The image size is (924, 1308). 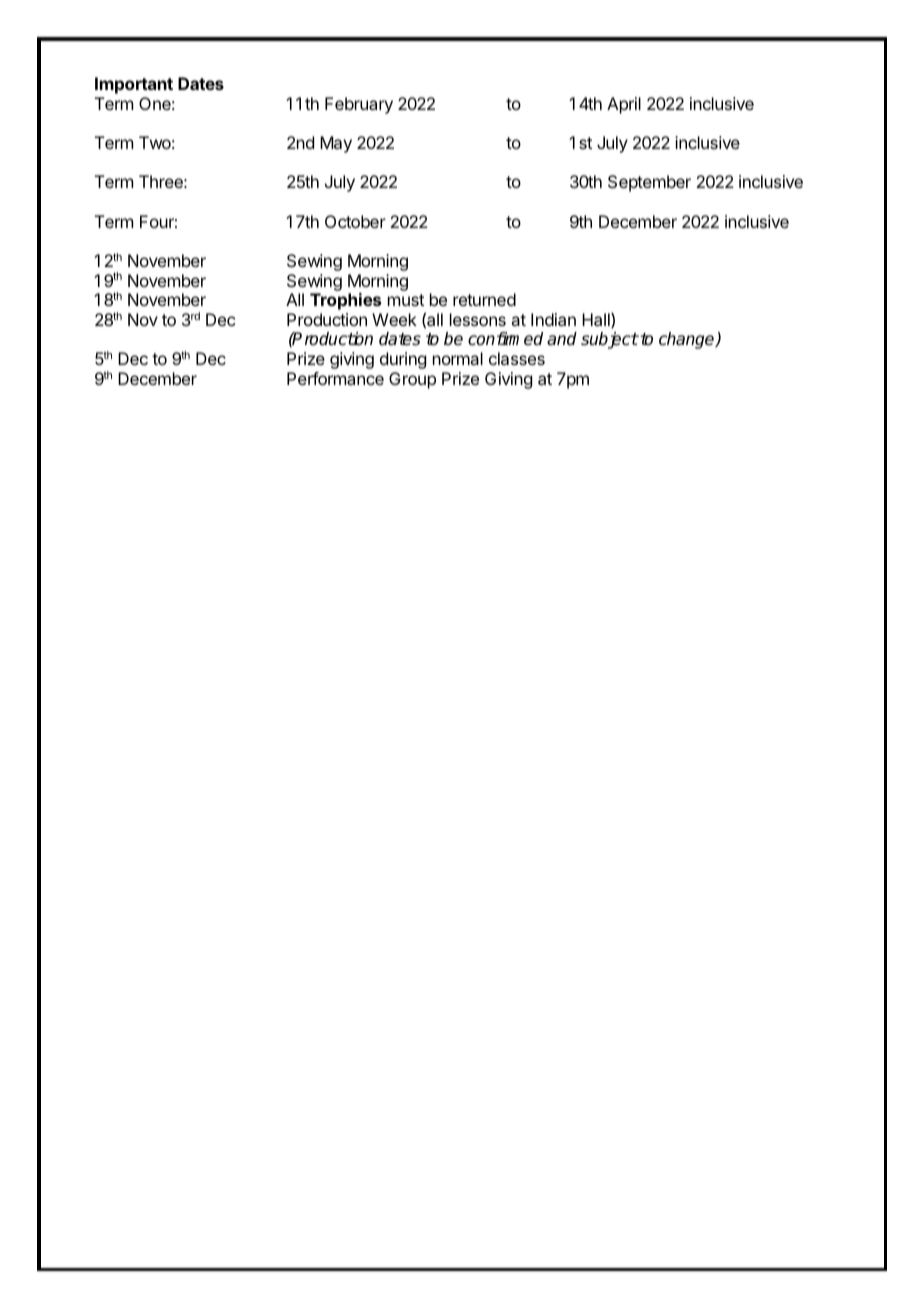 What do you see at coordinates (484, 299) in the screenshot?
I see `returned` at bounding box center [484, 299].
